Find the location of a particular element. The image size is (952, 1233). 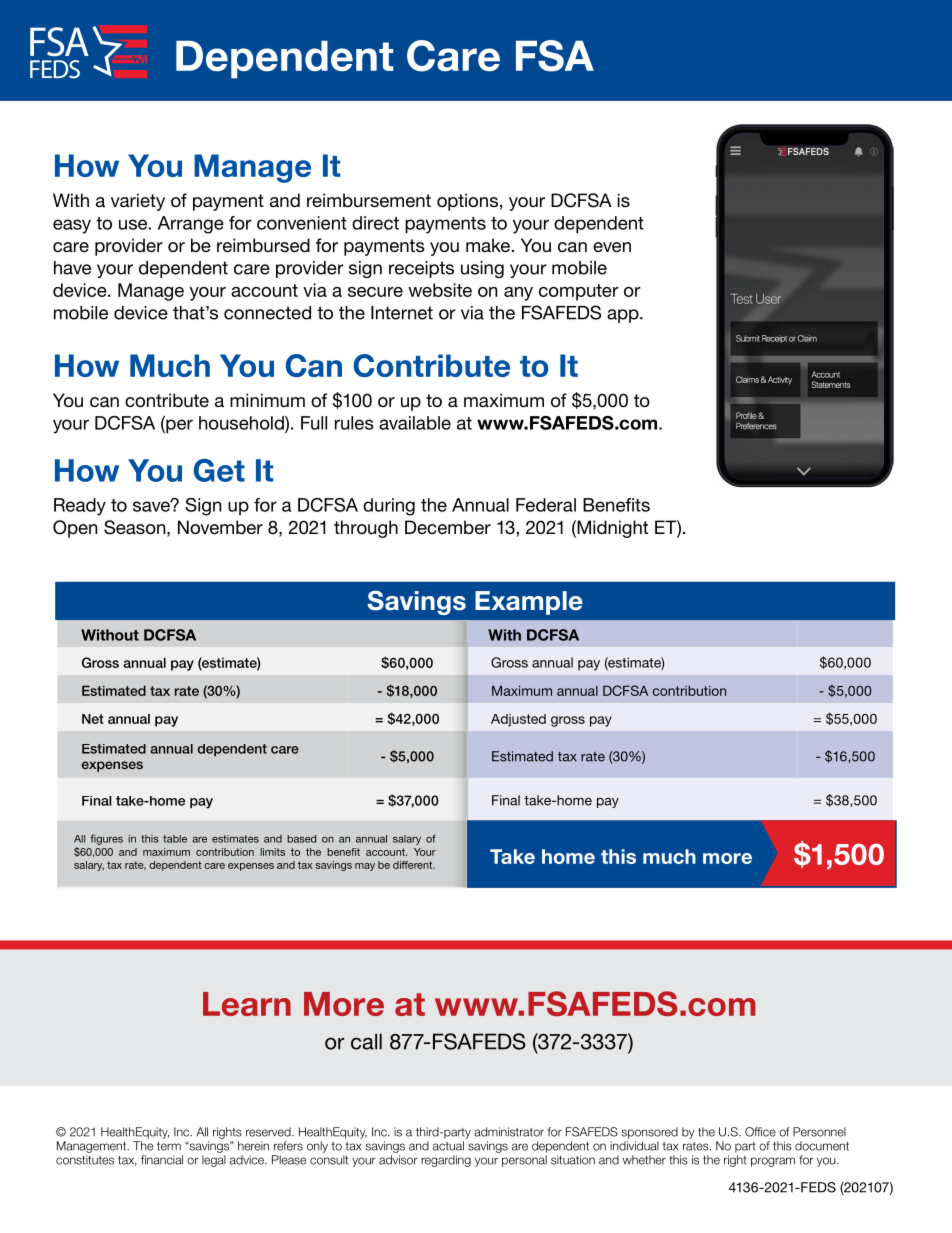

options is located at coordinates (467, 202).
